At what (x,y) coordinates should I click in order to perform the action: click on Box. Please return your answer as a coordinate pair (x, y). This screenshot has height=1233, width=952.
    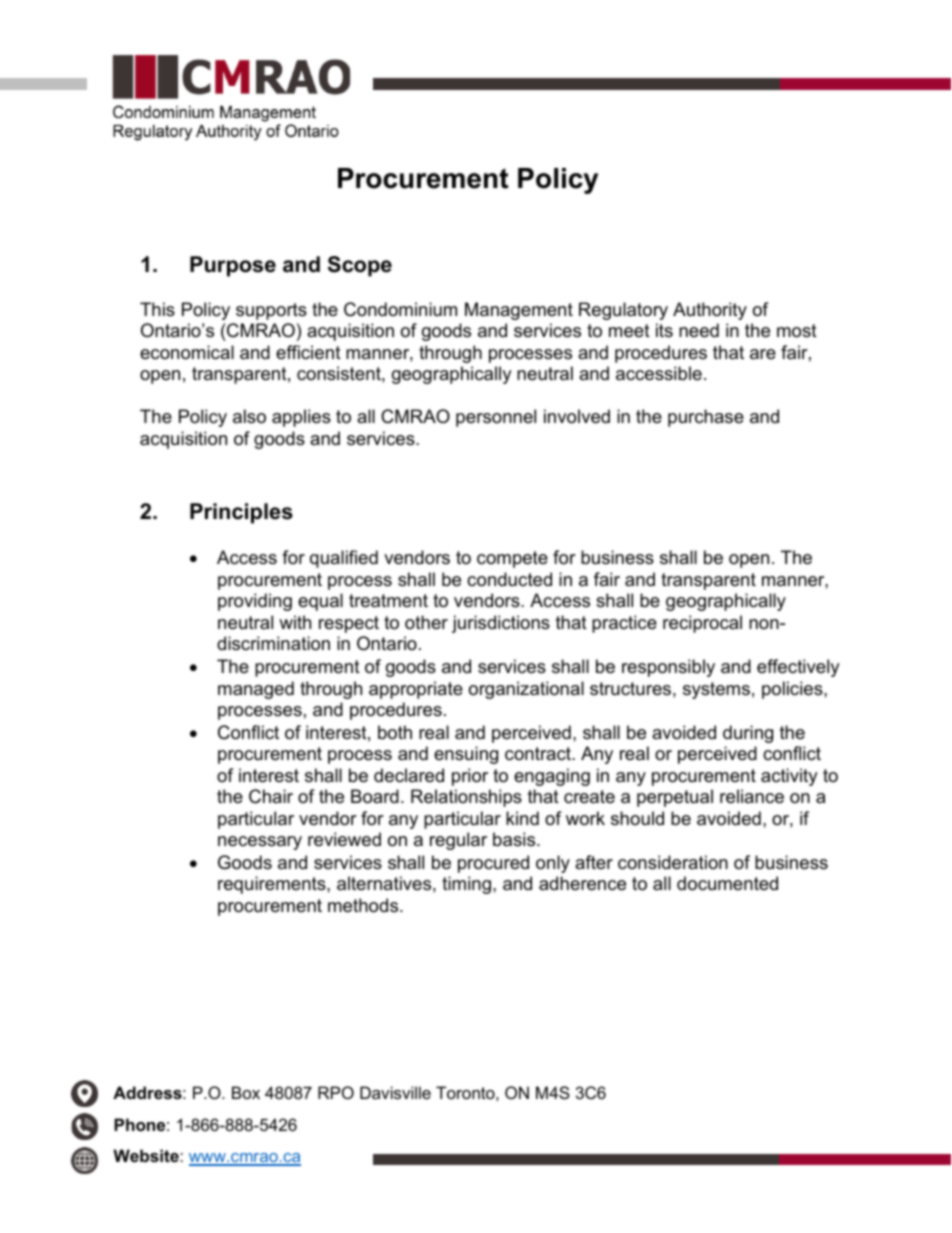
    Looking at the image, I should click on (246, 1092).
